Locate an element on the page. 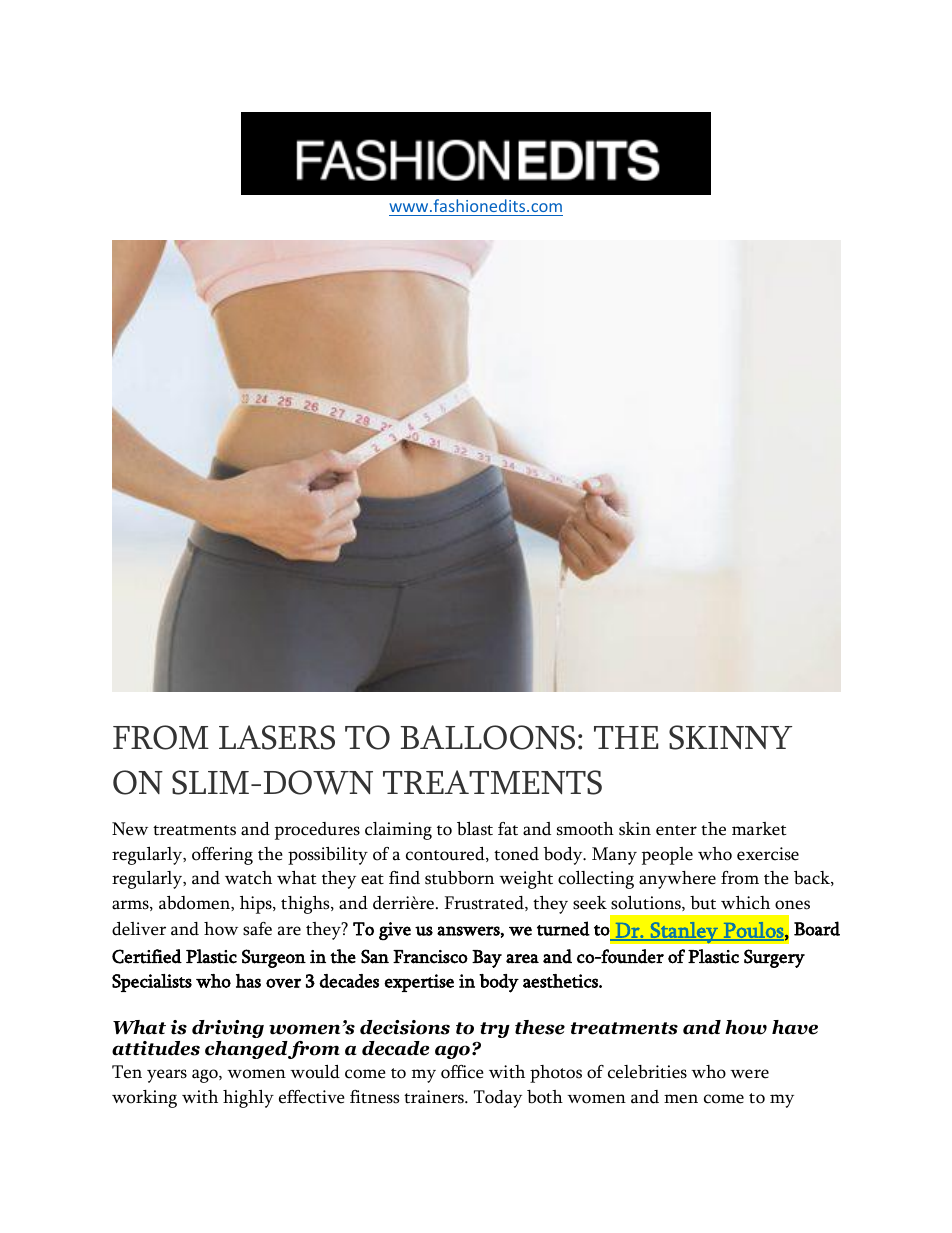 This page has height=1233, width=952. have is located at coordinates (795, 1027).
